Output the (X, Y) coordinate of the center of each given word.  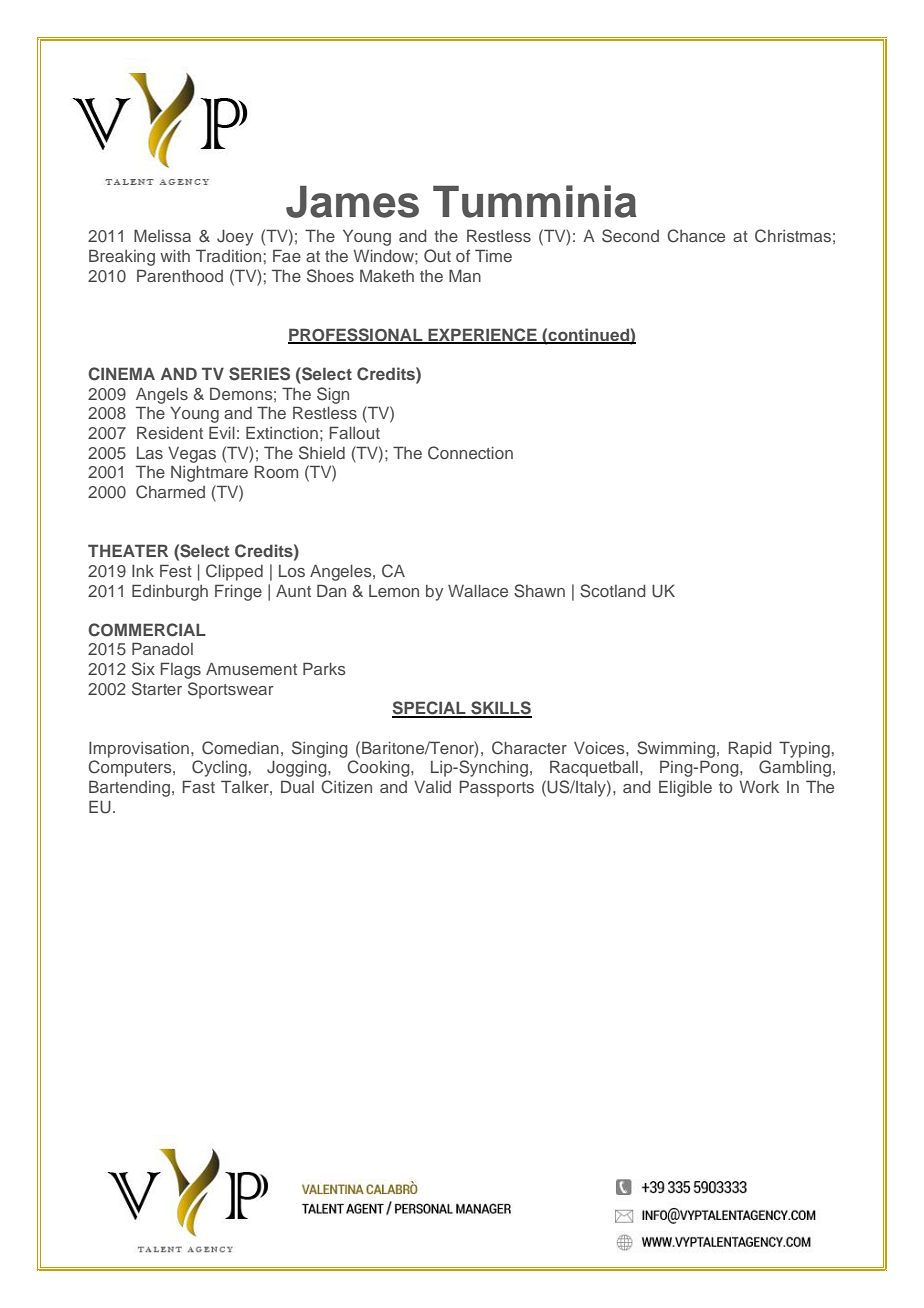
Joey (235, 237)
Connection (470, 453)
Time (493, 255)
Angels (162, 396)
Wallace (478, 591)
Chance (696, 236)
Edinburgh (170, 592)
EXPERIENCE (482, 335)
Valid (432, 787)
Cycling (219, 768)
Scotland (613, 591)
